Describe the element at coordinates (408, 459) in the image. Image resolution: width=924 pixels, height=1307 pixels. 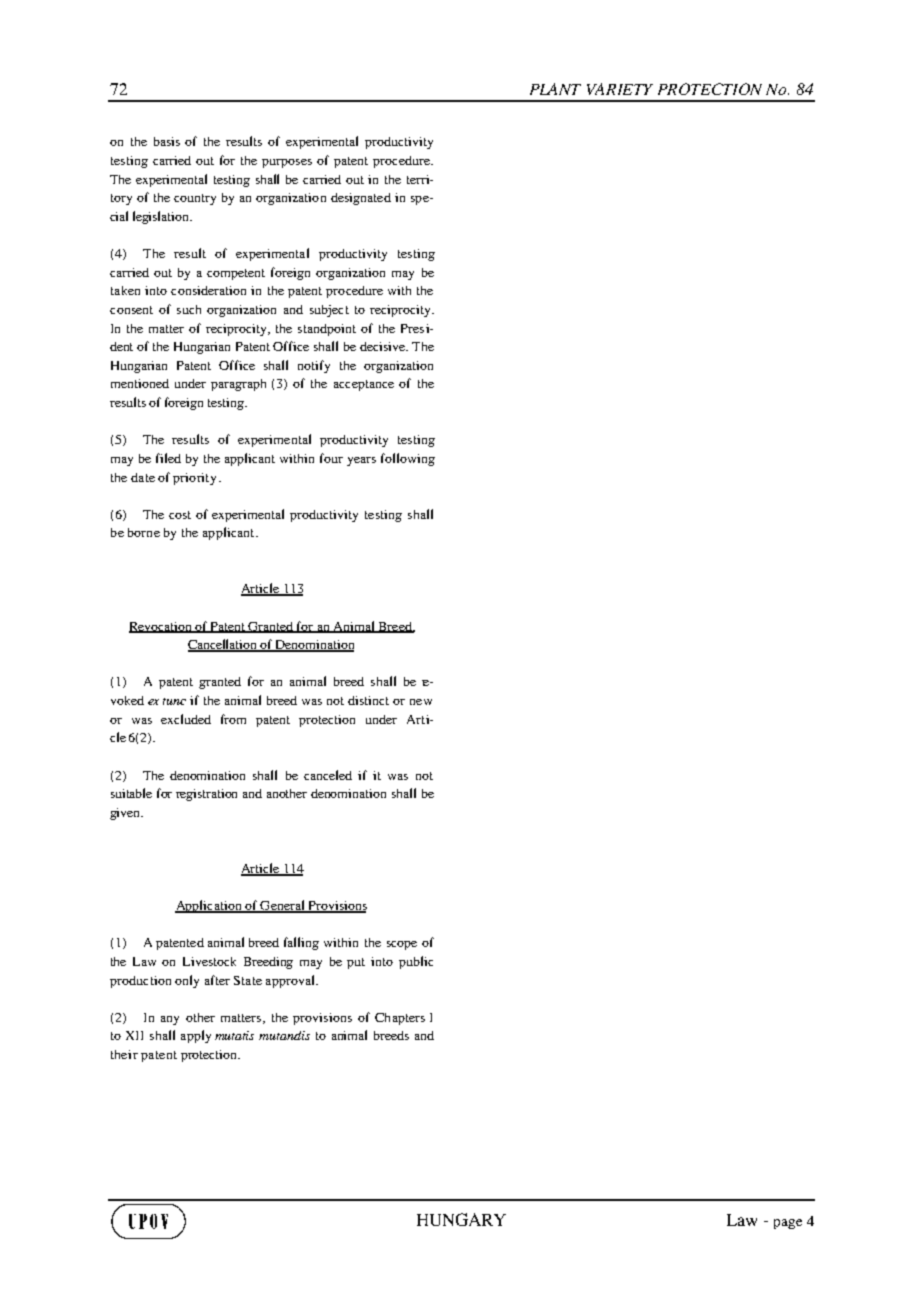
I see `following` at that location.
